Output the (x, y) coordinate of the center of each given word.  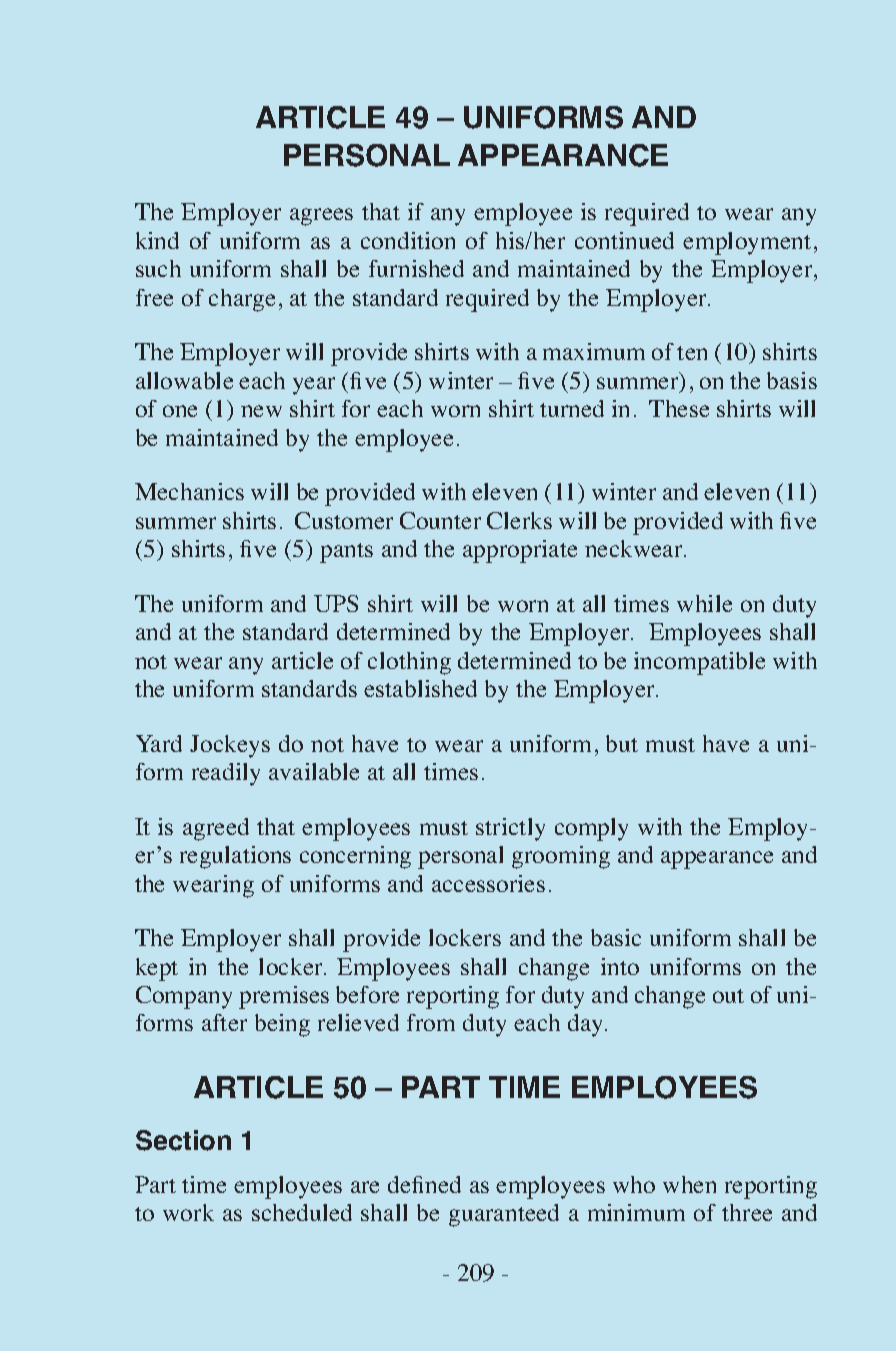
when (689, 1184)
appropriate (520, 551)
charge (242, 300)
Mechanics (189, 491)
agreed (216, 829)
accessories (488, 883)
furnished (416, 268)
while (704, 603)
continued (624, 240)
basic (616, 937)
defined (424, 1184)
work (188, 1212)
